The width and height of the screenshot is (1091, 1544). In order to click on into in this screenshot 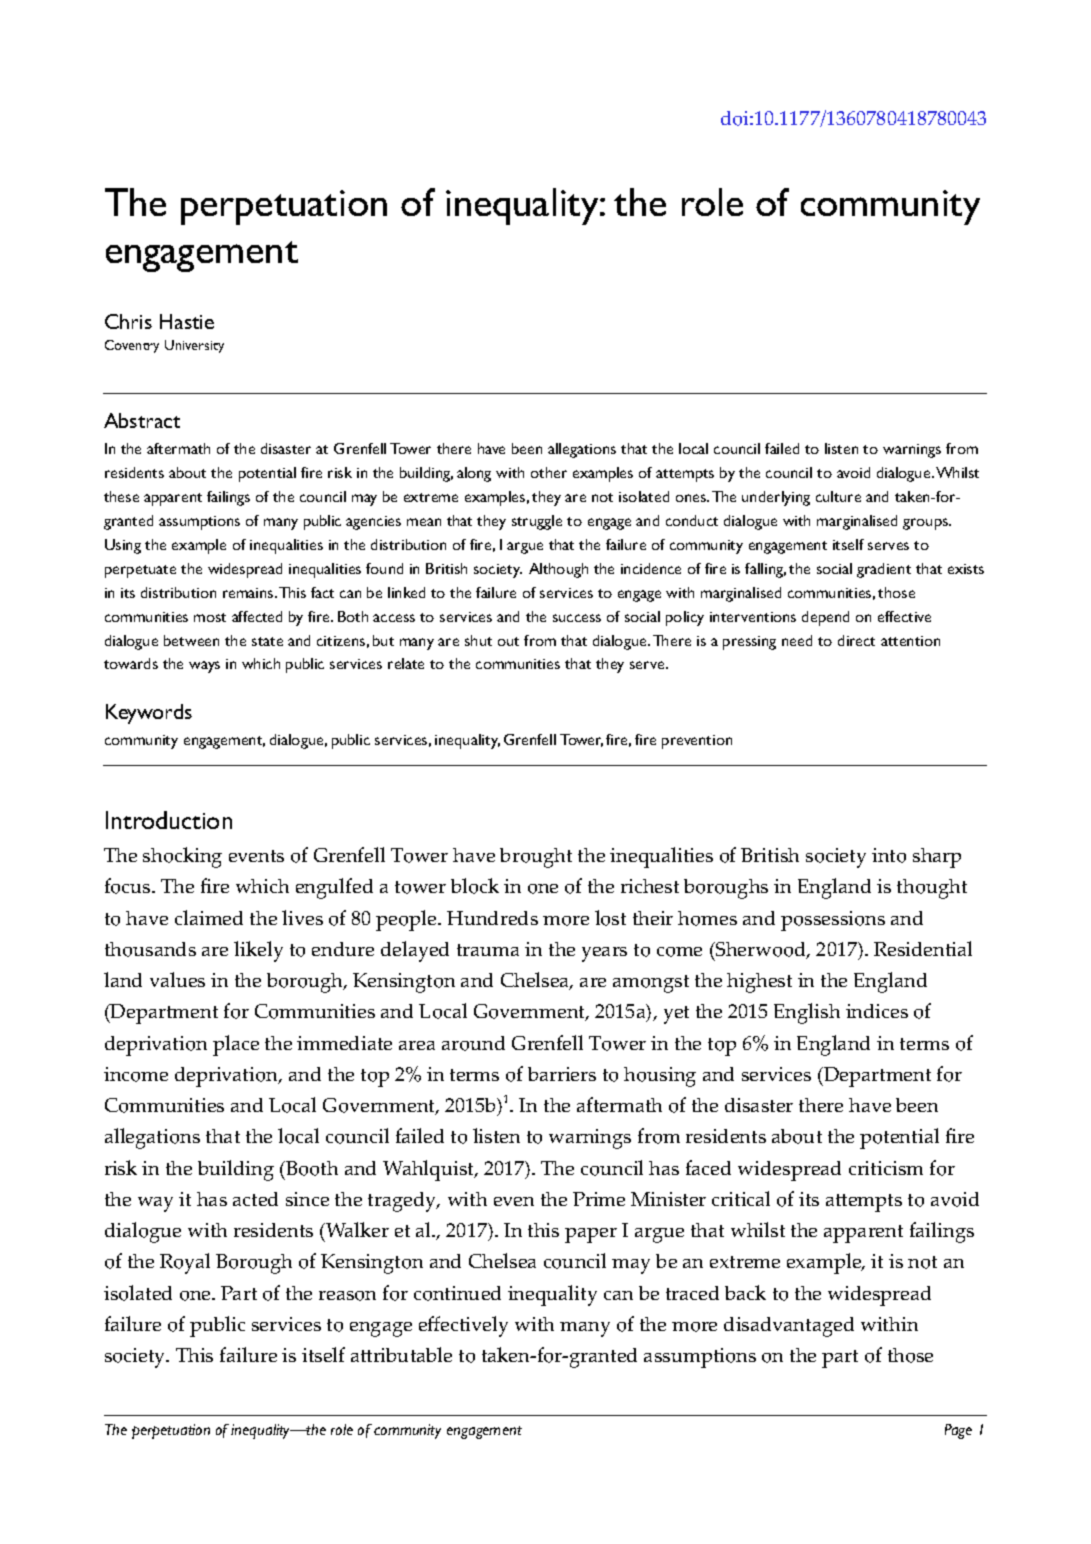, I will do `click(889, 855)`.
